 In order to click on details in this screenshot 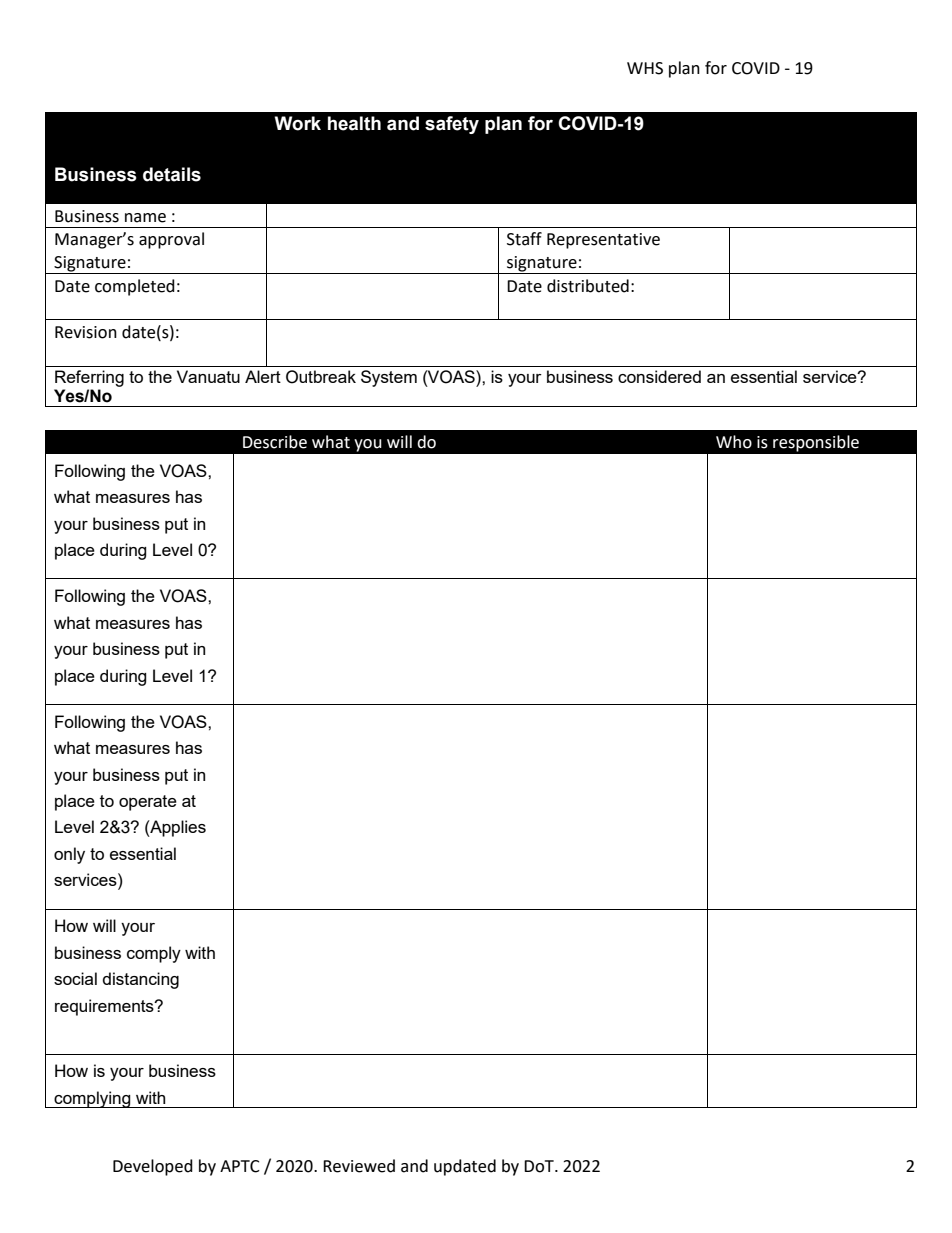, I will do `click(172, 174)`.
